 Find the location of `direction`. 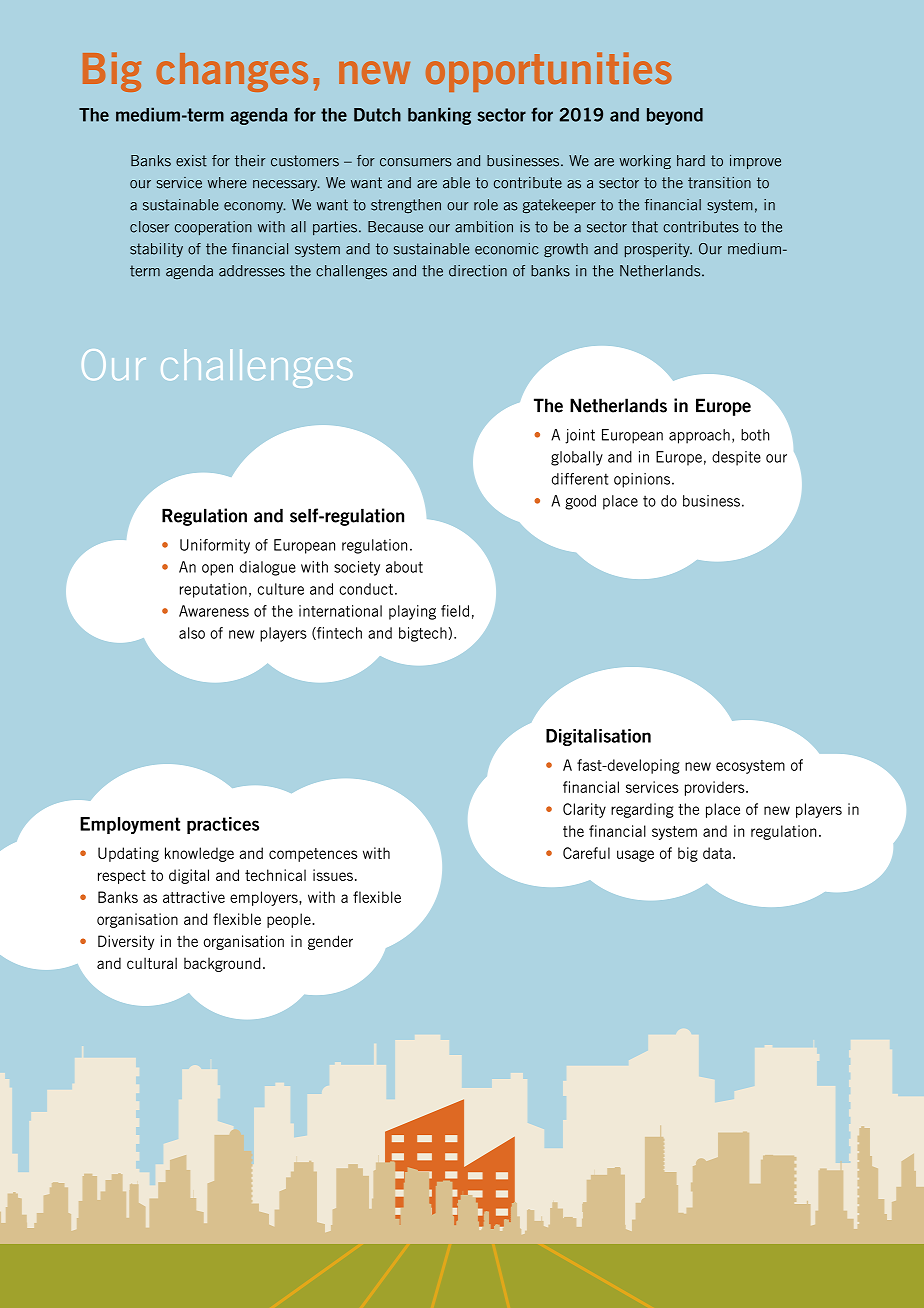

direction is located at coordinates (478, 271).
